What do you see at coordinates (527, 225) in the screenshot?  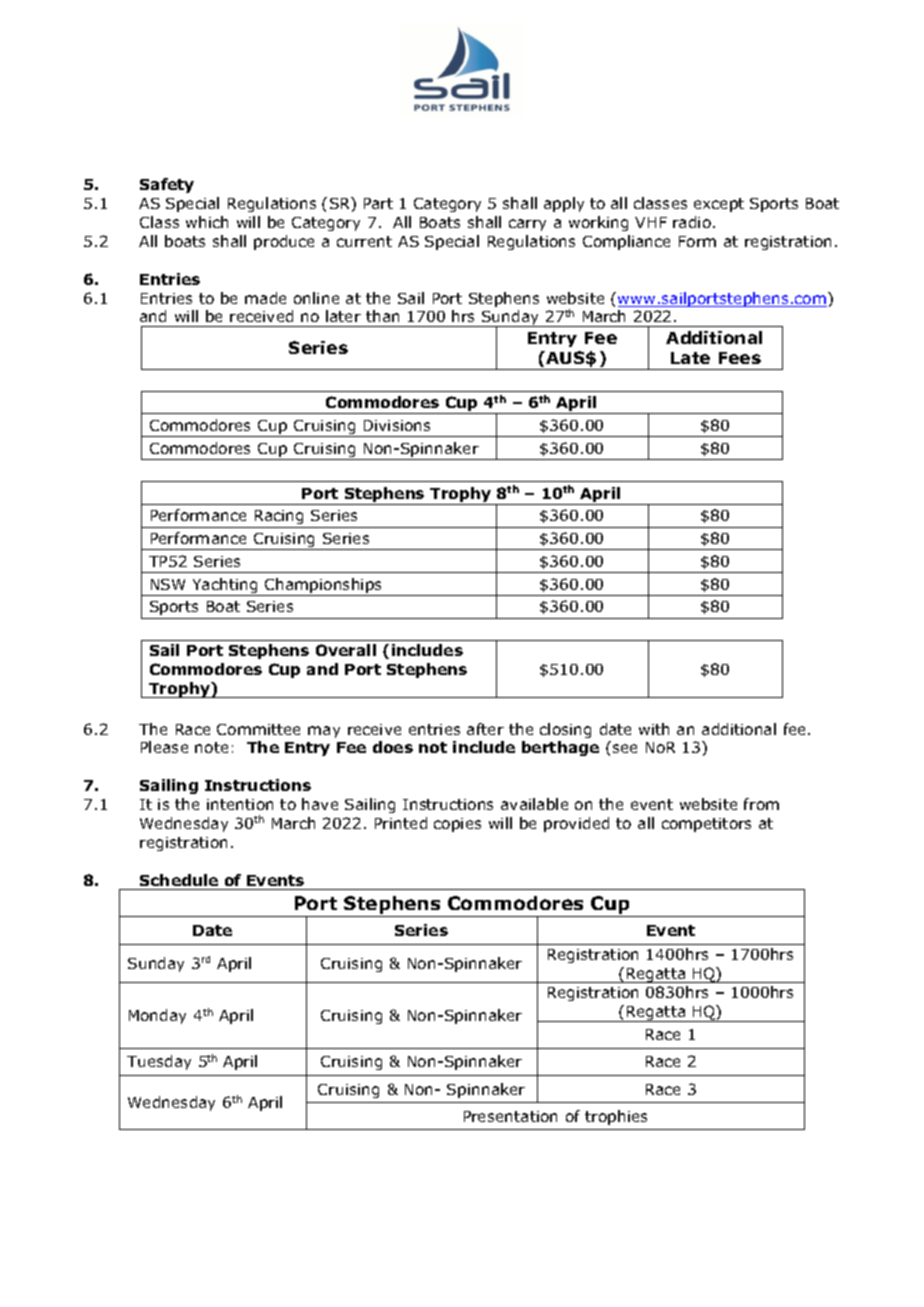 I see `carry` at bounding box center [527, 225].
